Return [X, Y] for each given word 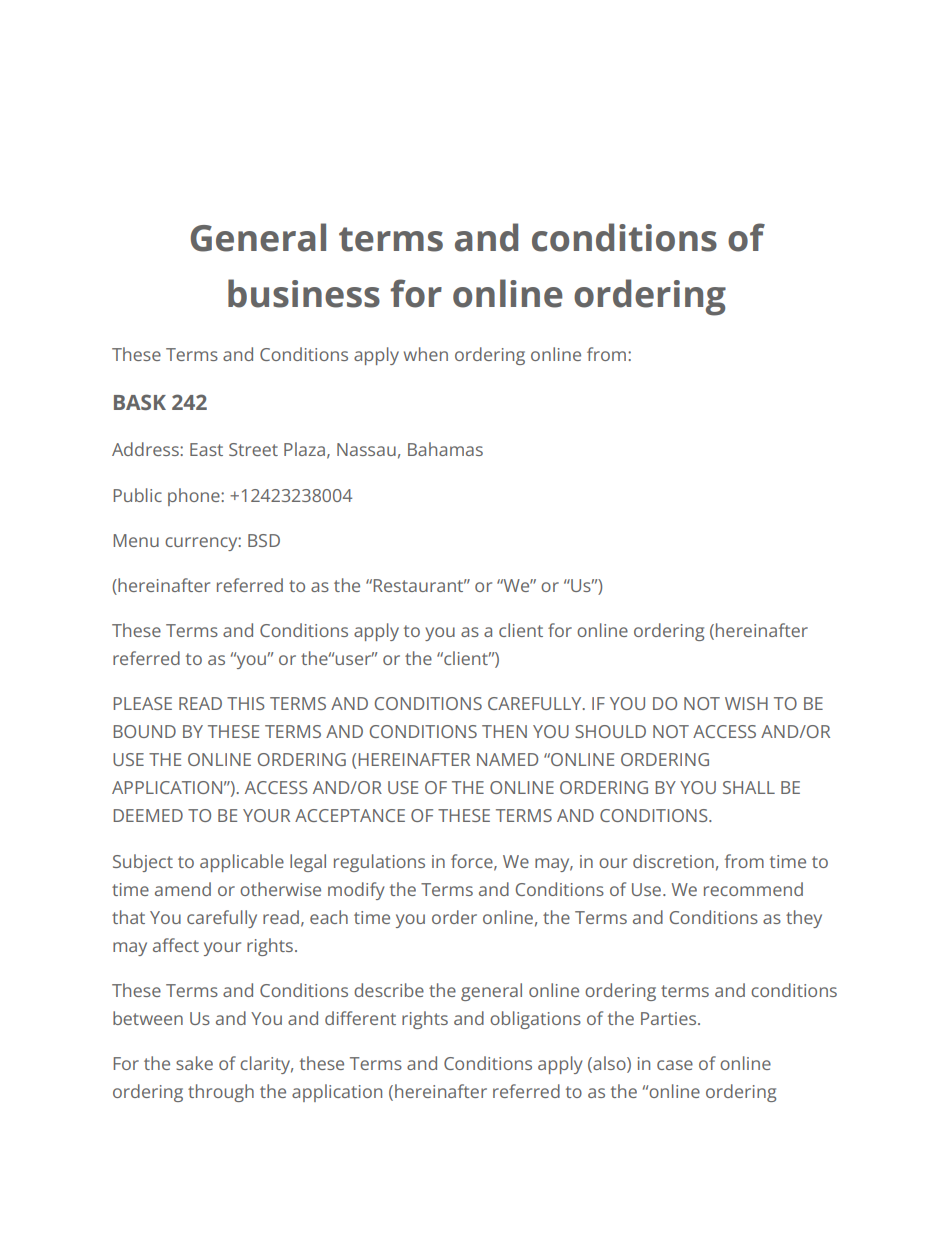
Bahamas [445, 449]
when [426, 354]
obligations [535, 1020]
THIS [246, 703]
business [304, 293]
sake [194, 1063]
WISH [746, 703]
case [675, 1065]
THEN [504, 731]
